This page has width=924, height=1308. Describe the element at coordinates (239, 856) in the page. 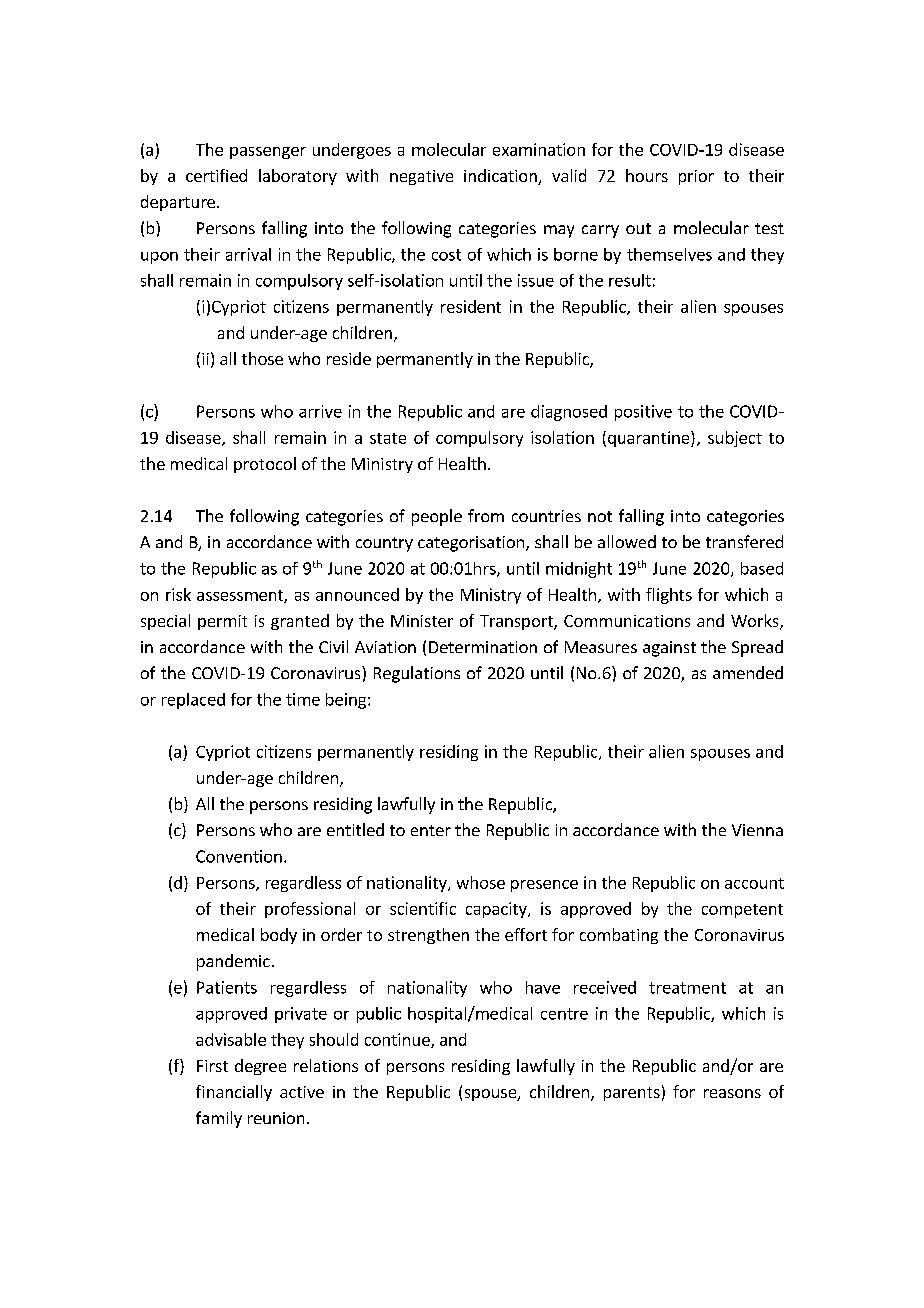

I see `Convention` at that location.
